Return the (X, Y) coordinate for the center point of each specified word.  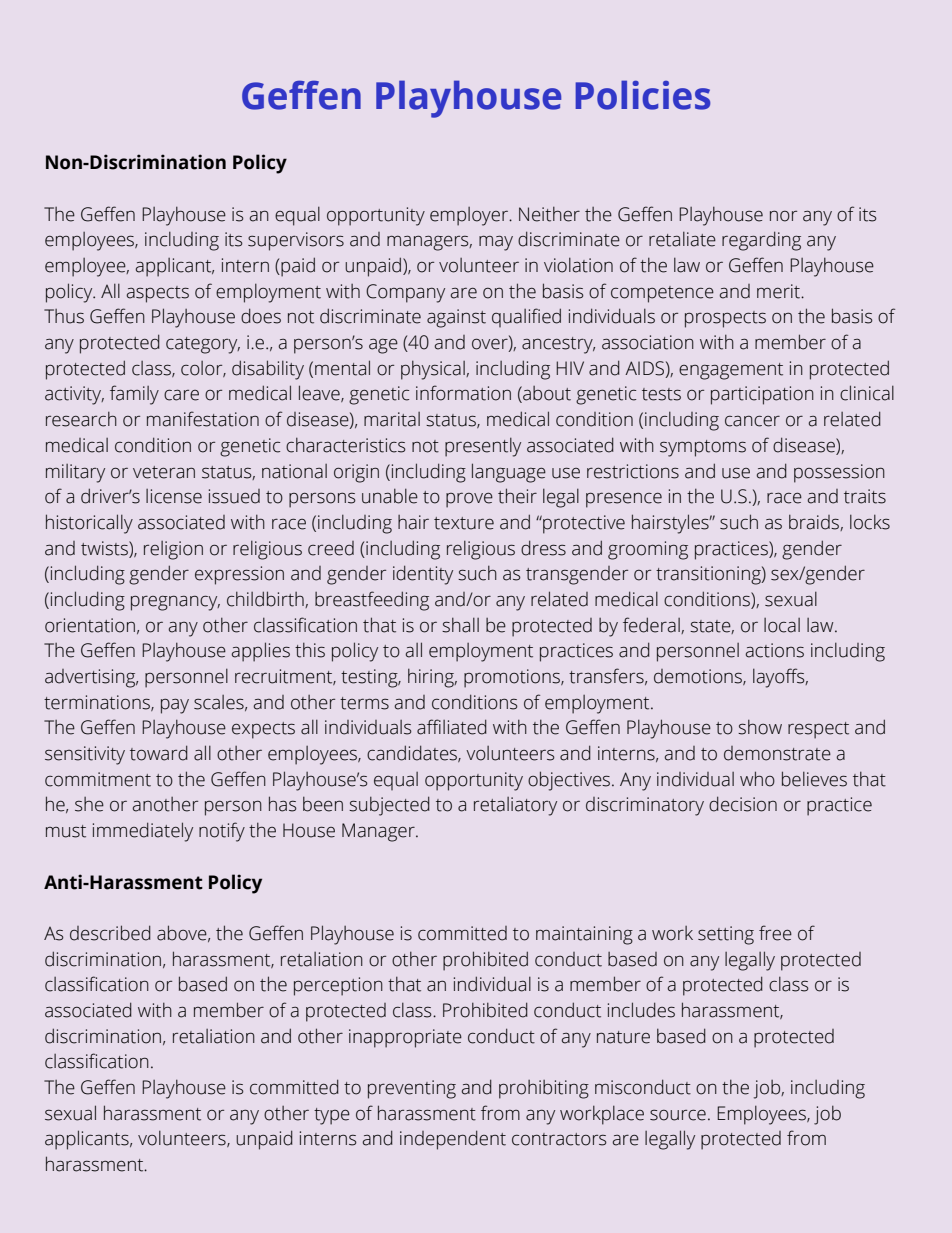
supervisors (296, 241)
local (782, 625)
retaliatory (515, 806)
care (181, 395)
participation (762, 395)
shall (460, 625)
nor (783, 216)
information (463, 393)
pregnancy (175, 603)
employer (470, 216)
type (332, 1116)
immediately (143, 832)
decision (743, 804)
